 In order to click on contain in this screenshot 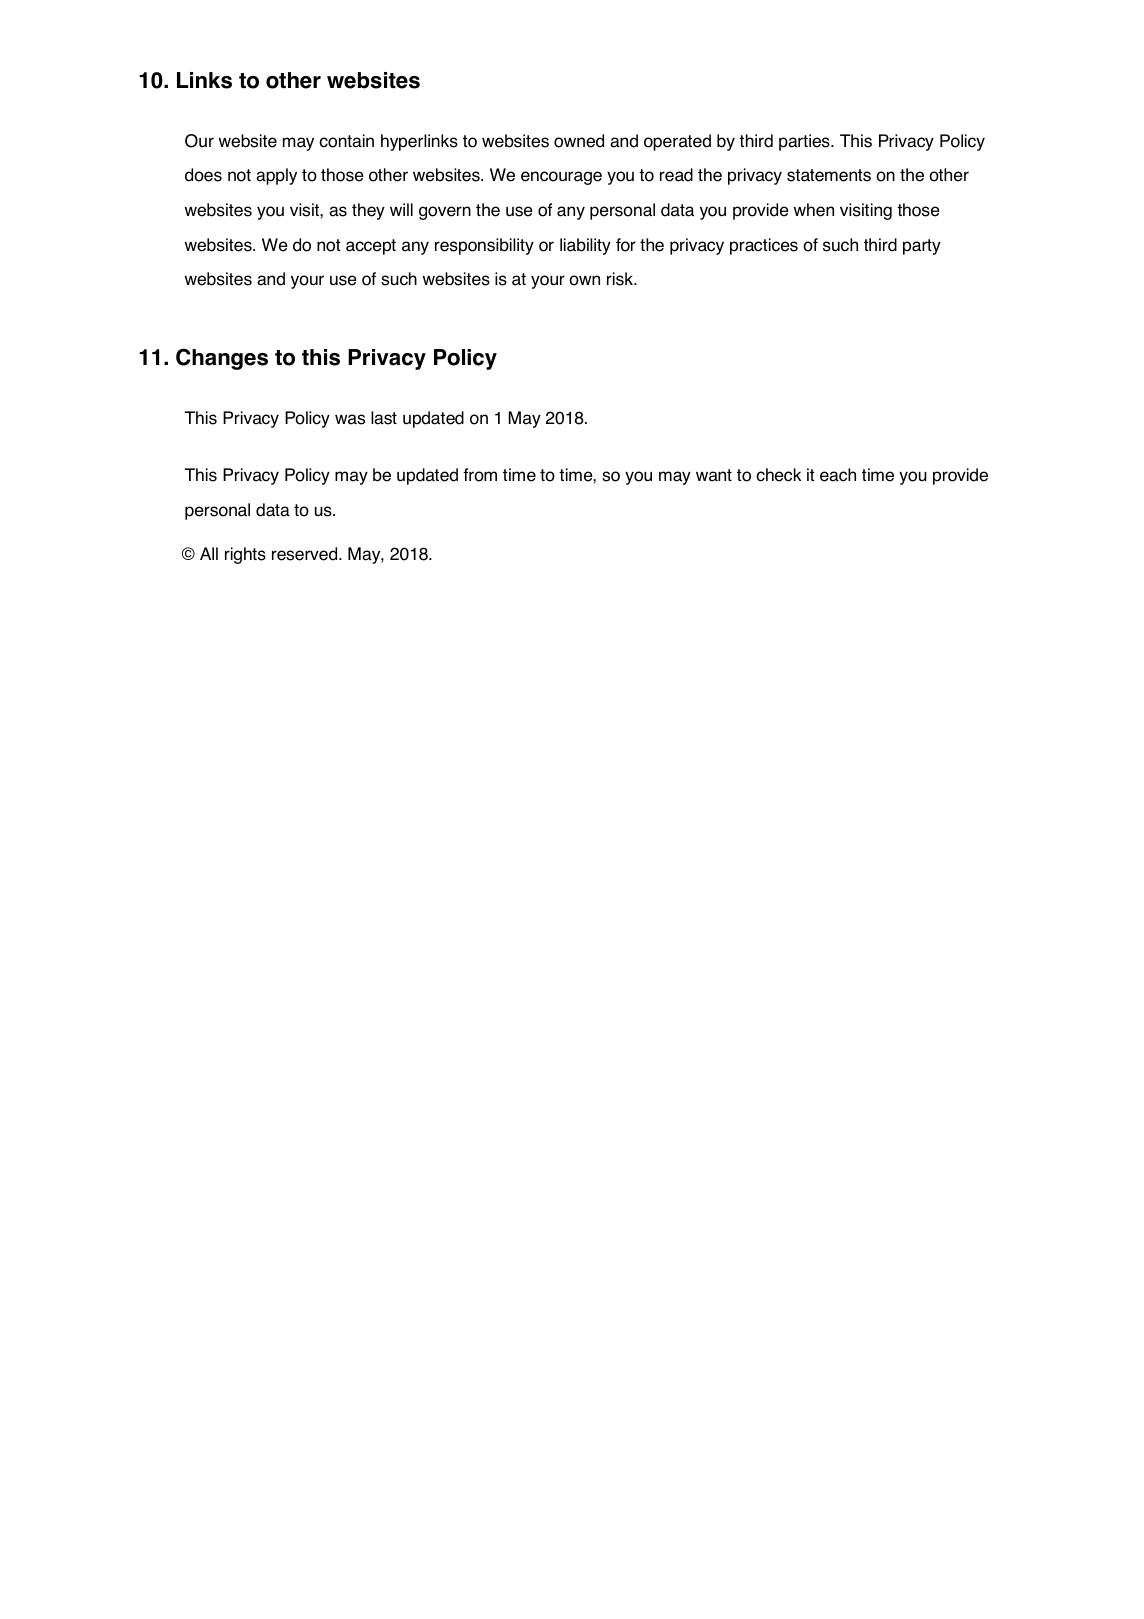, I will do `click(346, 141)`.
